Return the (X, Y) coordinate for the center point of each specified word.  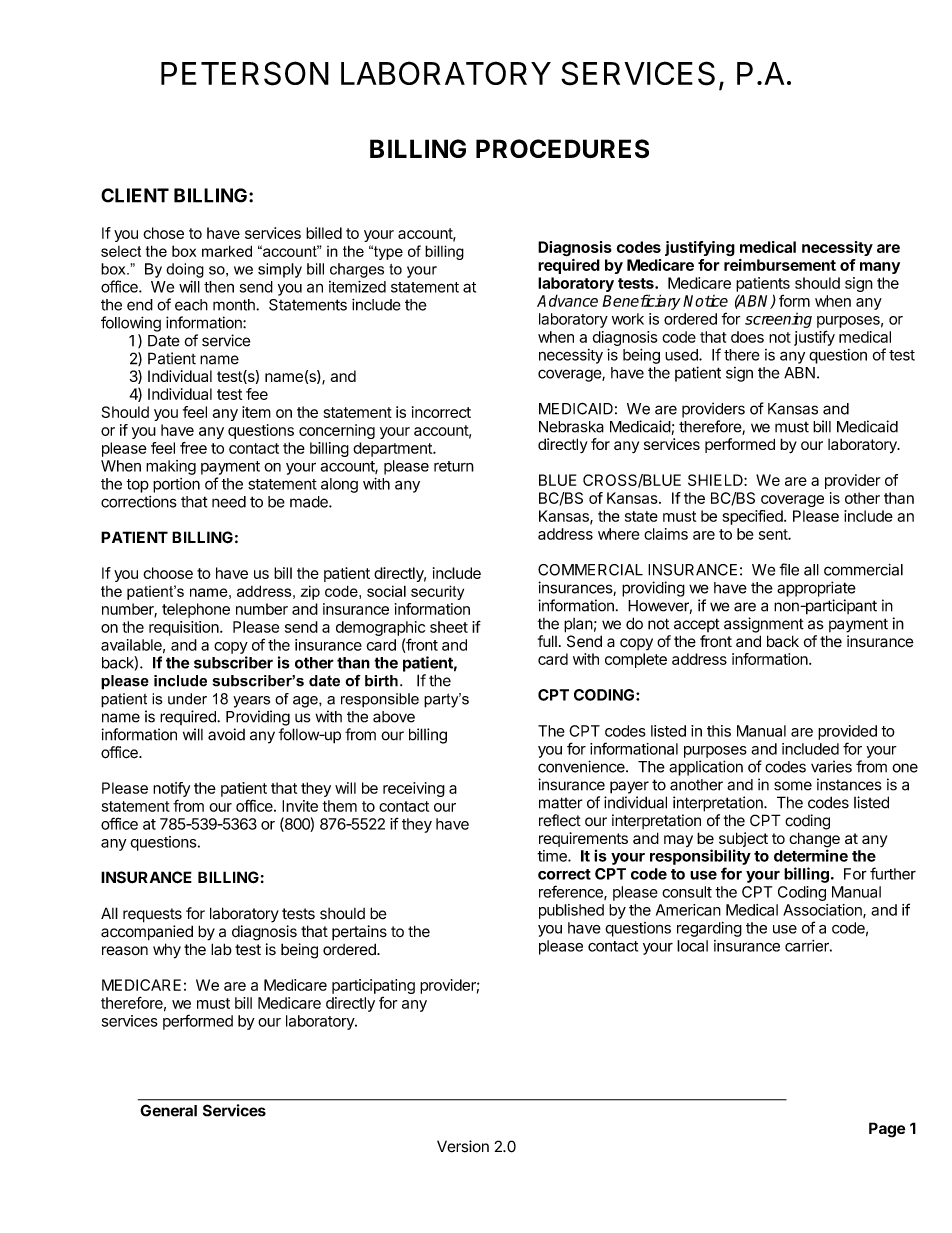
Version (463, 1146)
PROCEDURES (562, 148)
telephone (196, 610)
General (168, 1110)
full (547, 641)
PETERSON (245, 73)
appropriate (816, 589)
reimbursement (780, 265)
